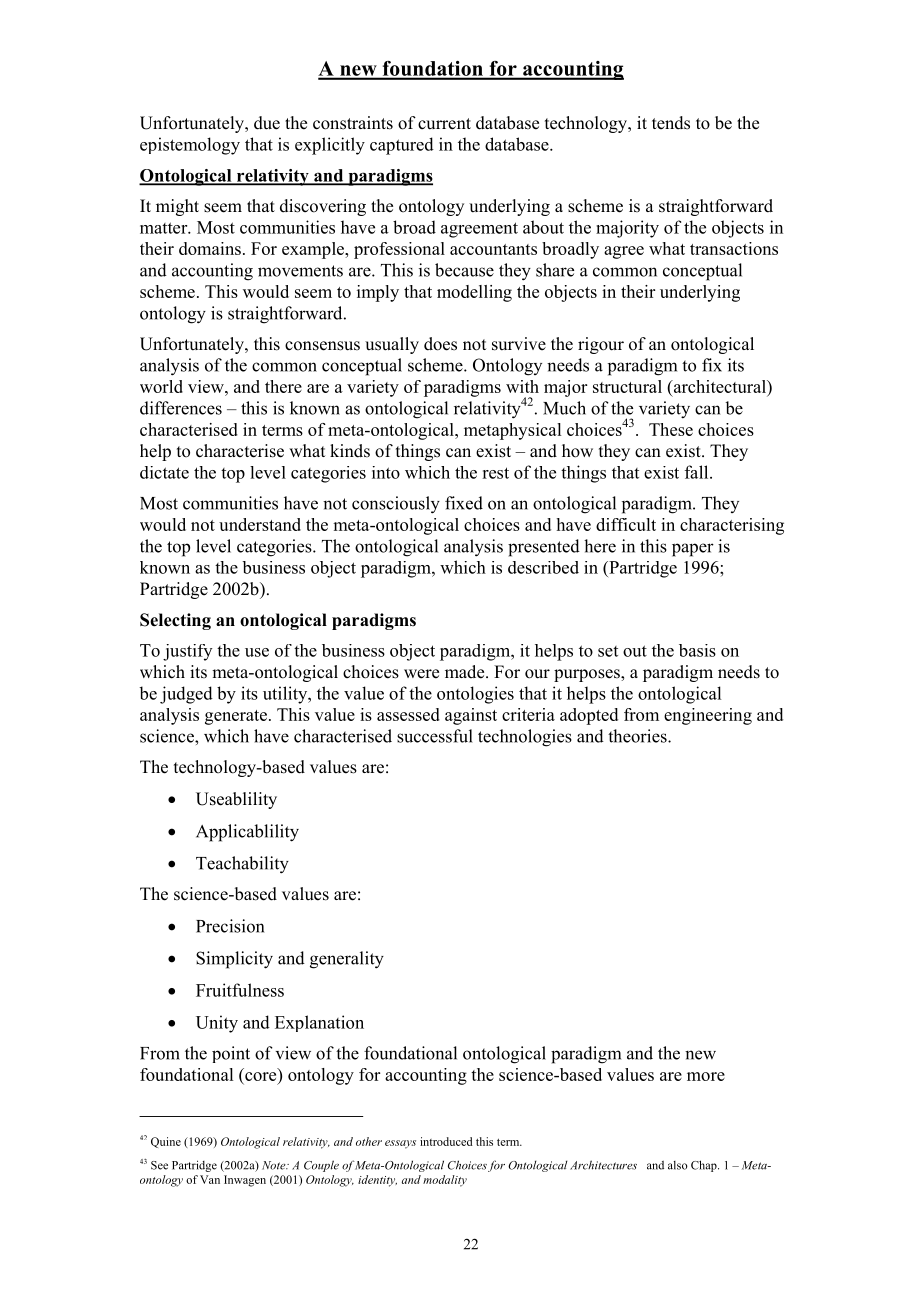  Describe the element at coordinates (671, 429) in the page. I see `These` at that location.
